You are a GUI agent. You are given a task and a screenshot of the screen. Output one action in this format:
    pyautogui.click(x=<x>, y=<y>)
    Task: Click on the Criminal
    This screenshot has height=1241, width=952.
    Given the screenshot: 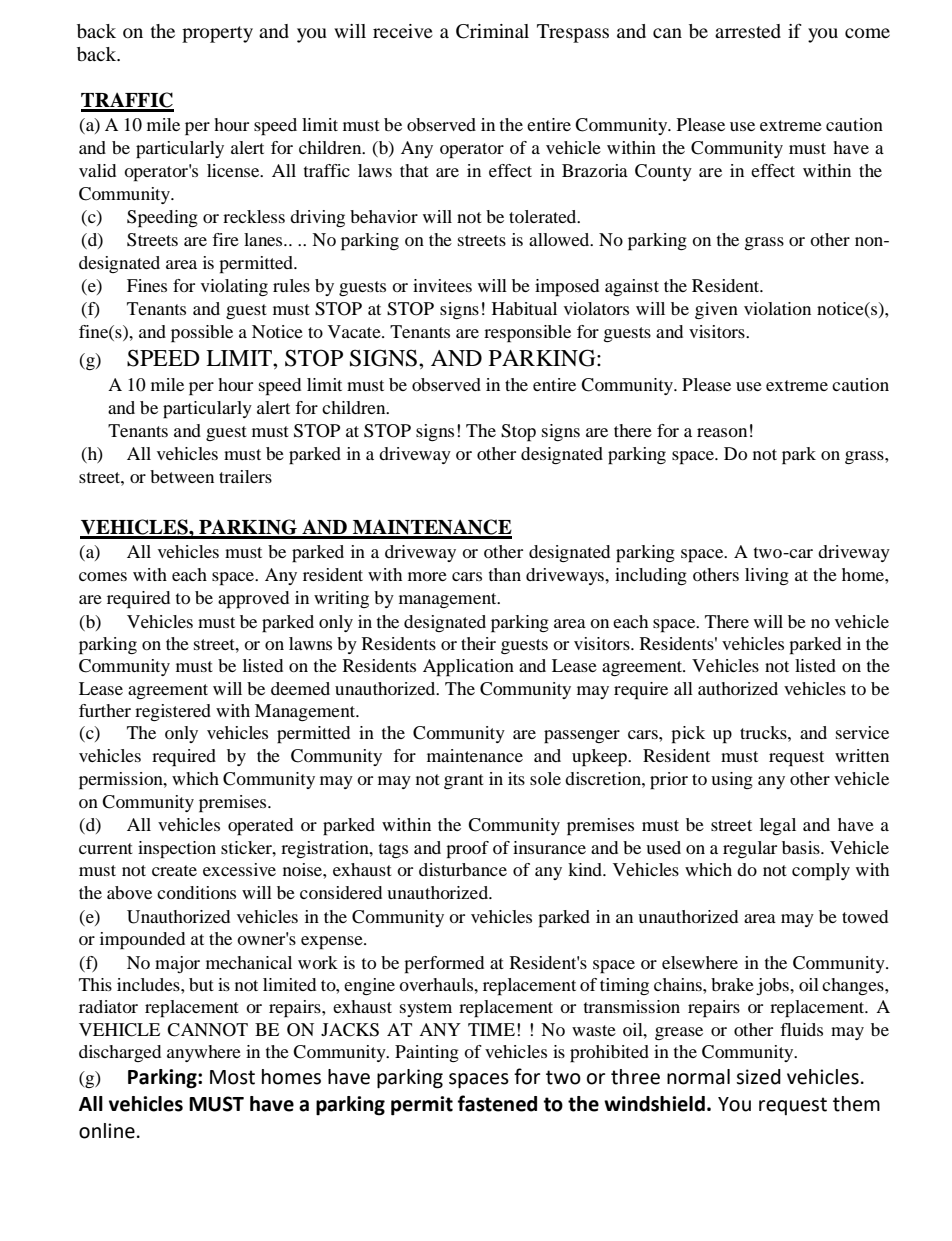 What is the action you would take?
    pyautogui.click(x=492, y=31)
